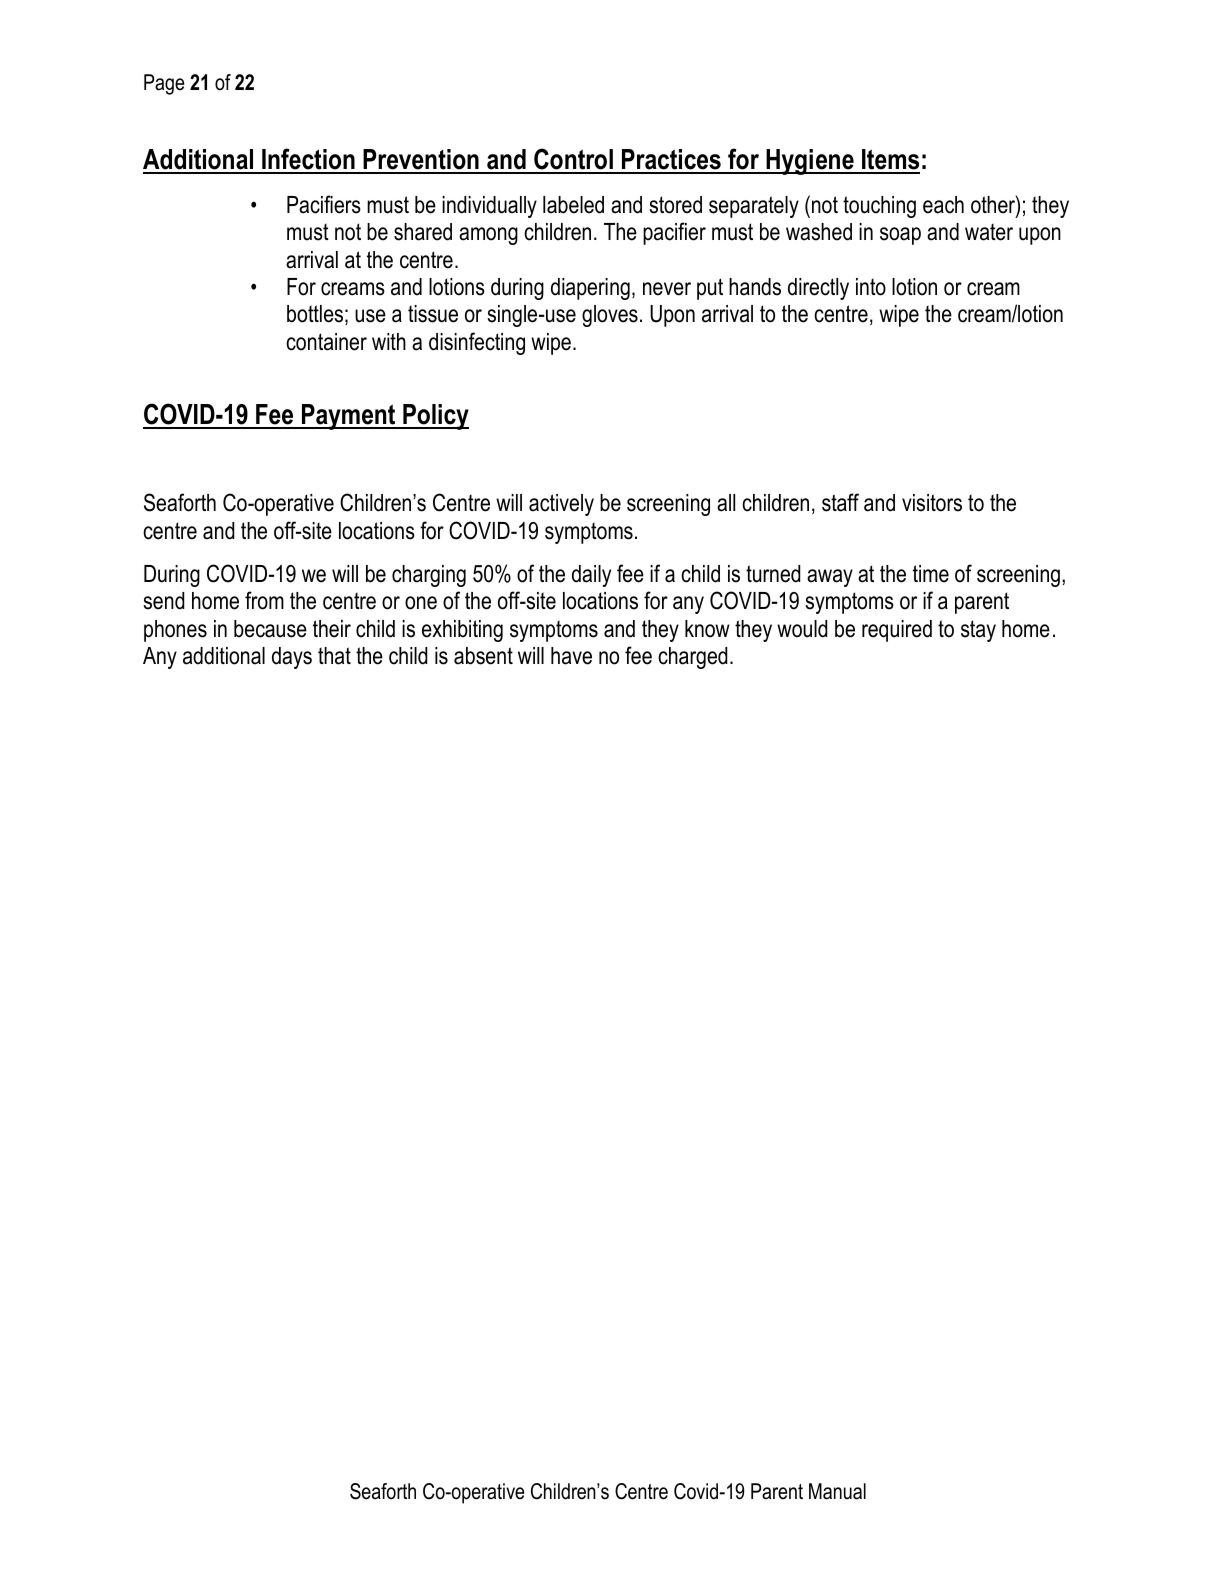 The width and height of the screenshot is (1216, 1574). I want to click on charged, so click(692, 658).
